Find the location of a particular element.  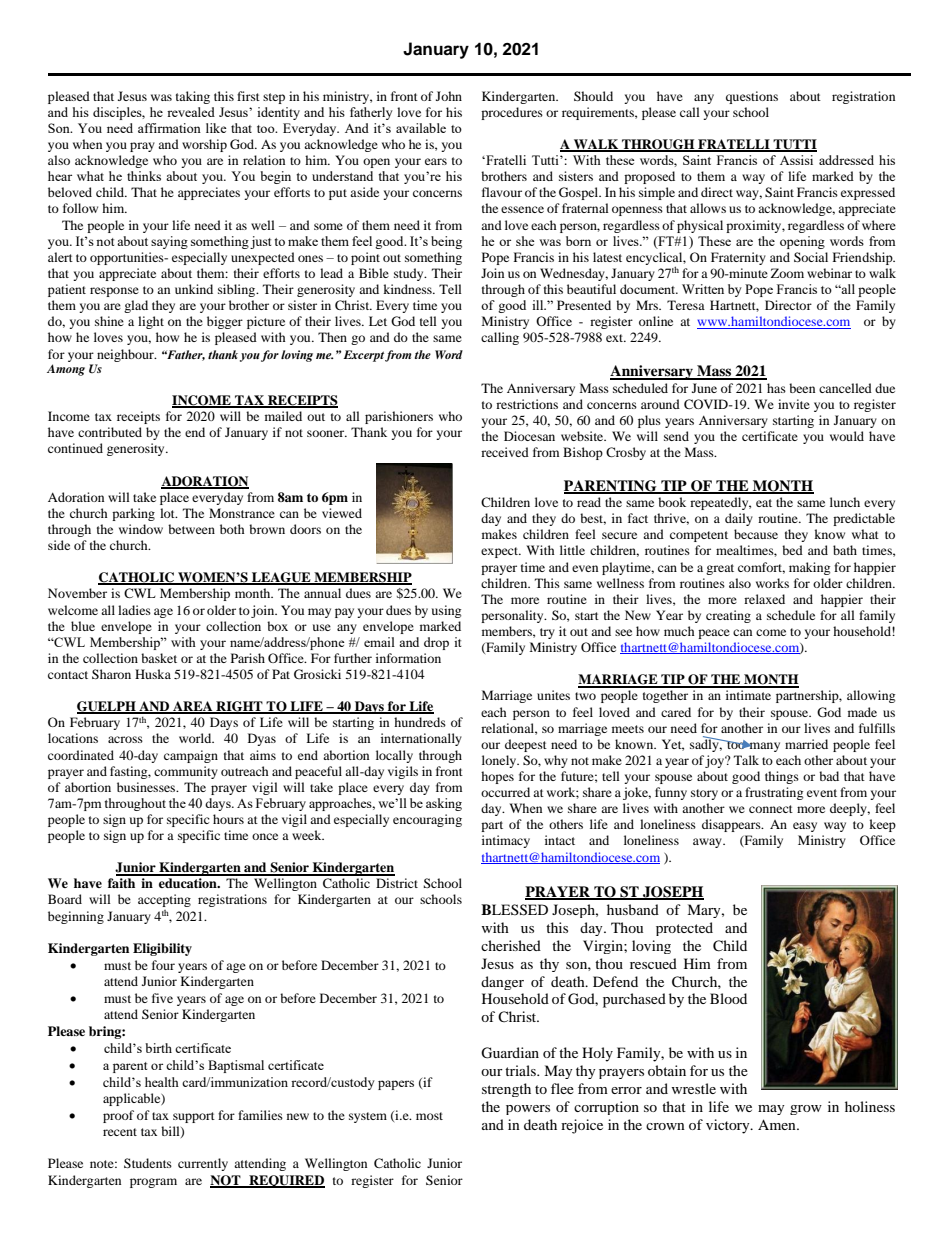

most is located at coordinates (429, 1116).
